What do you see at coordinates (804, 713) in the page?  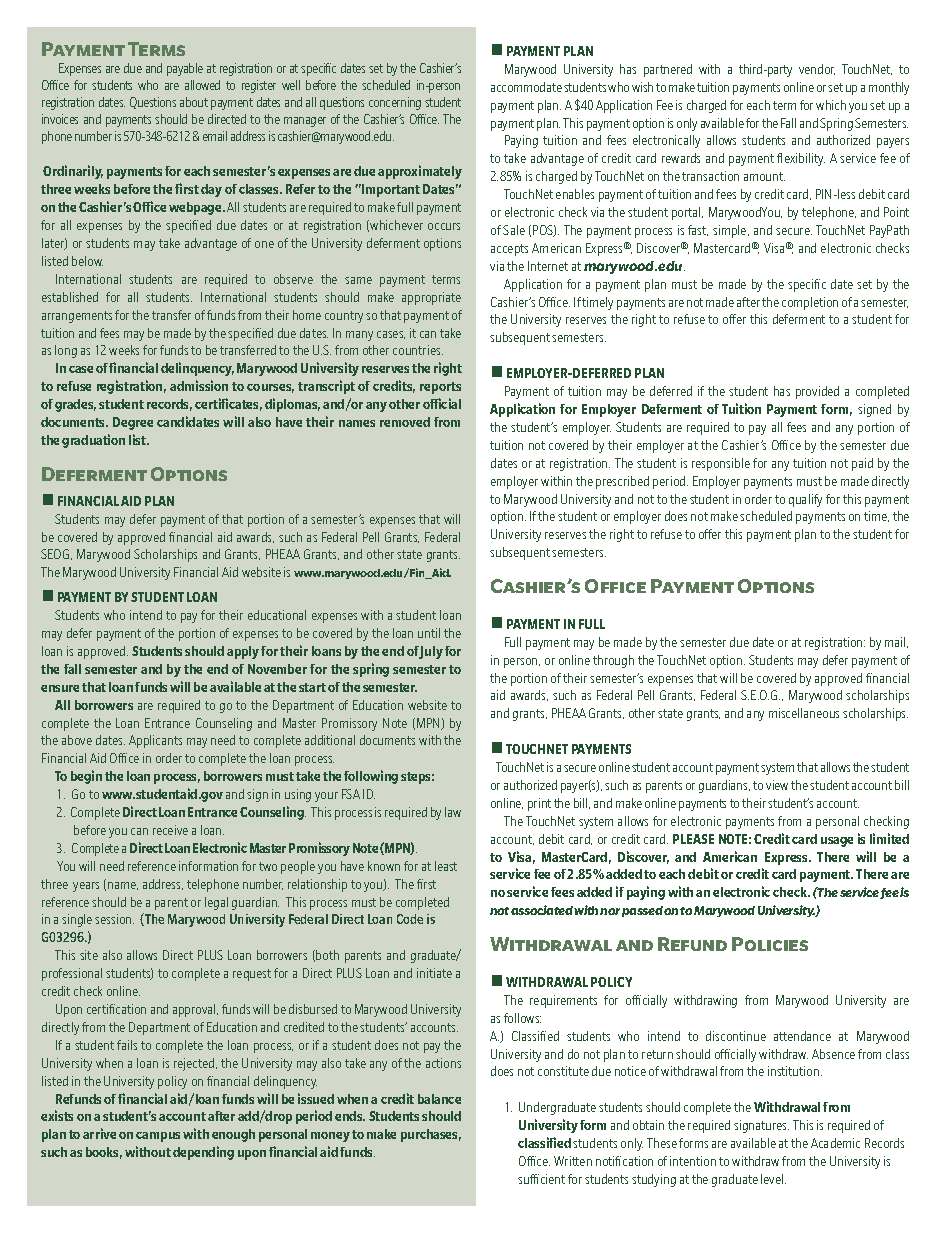 I see `miscellaneous` at bounding box center [804, 713].
